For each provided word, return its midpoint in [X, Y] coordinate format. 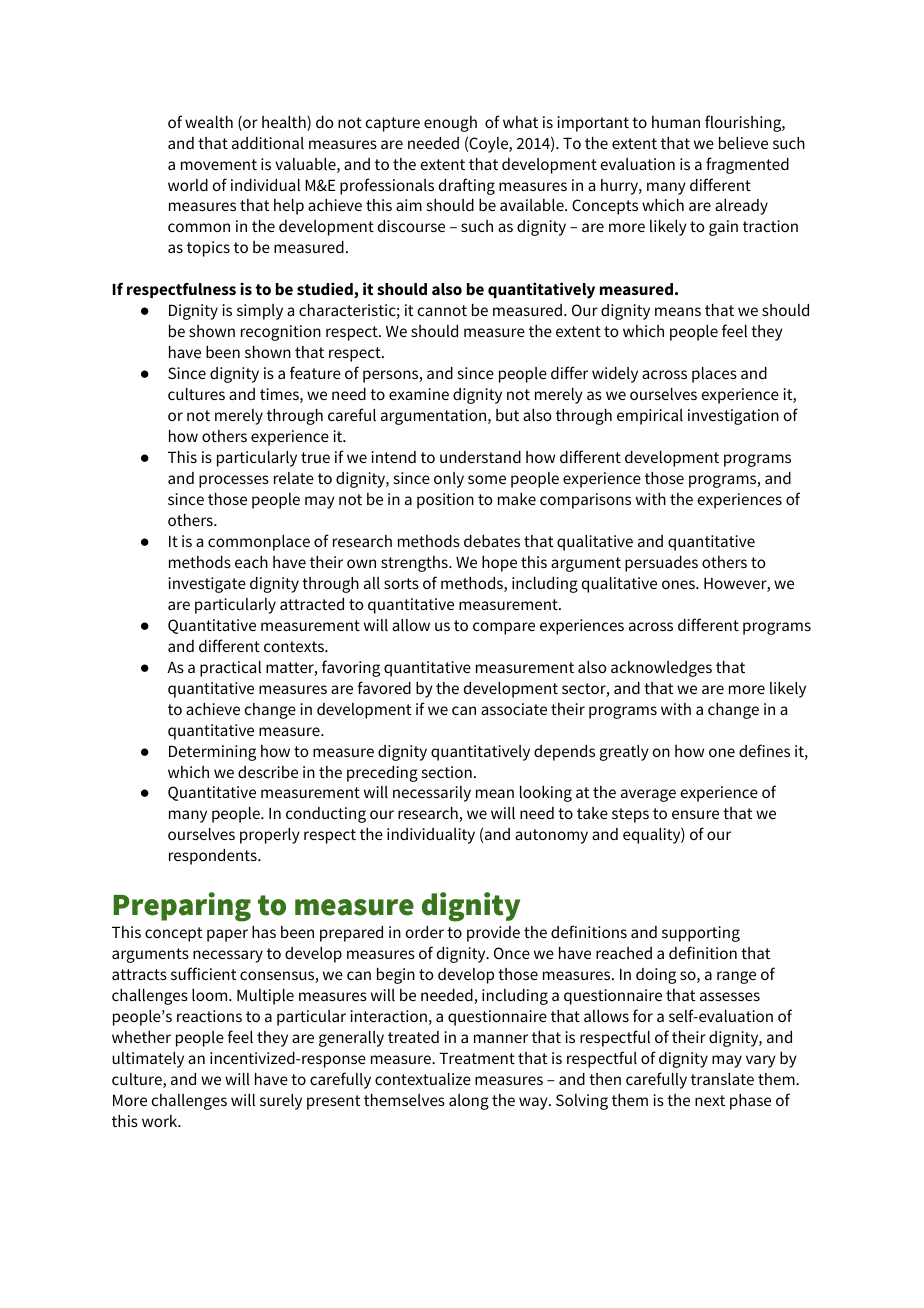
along [469, 1102]
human [676, 122]
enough [450, 124]
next [710, 1100]
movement [219, 164]
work [161, 1121]
